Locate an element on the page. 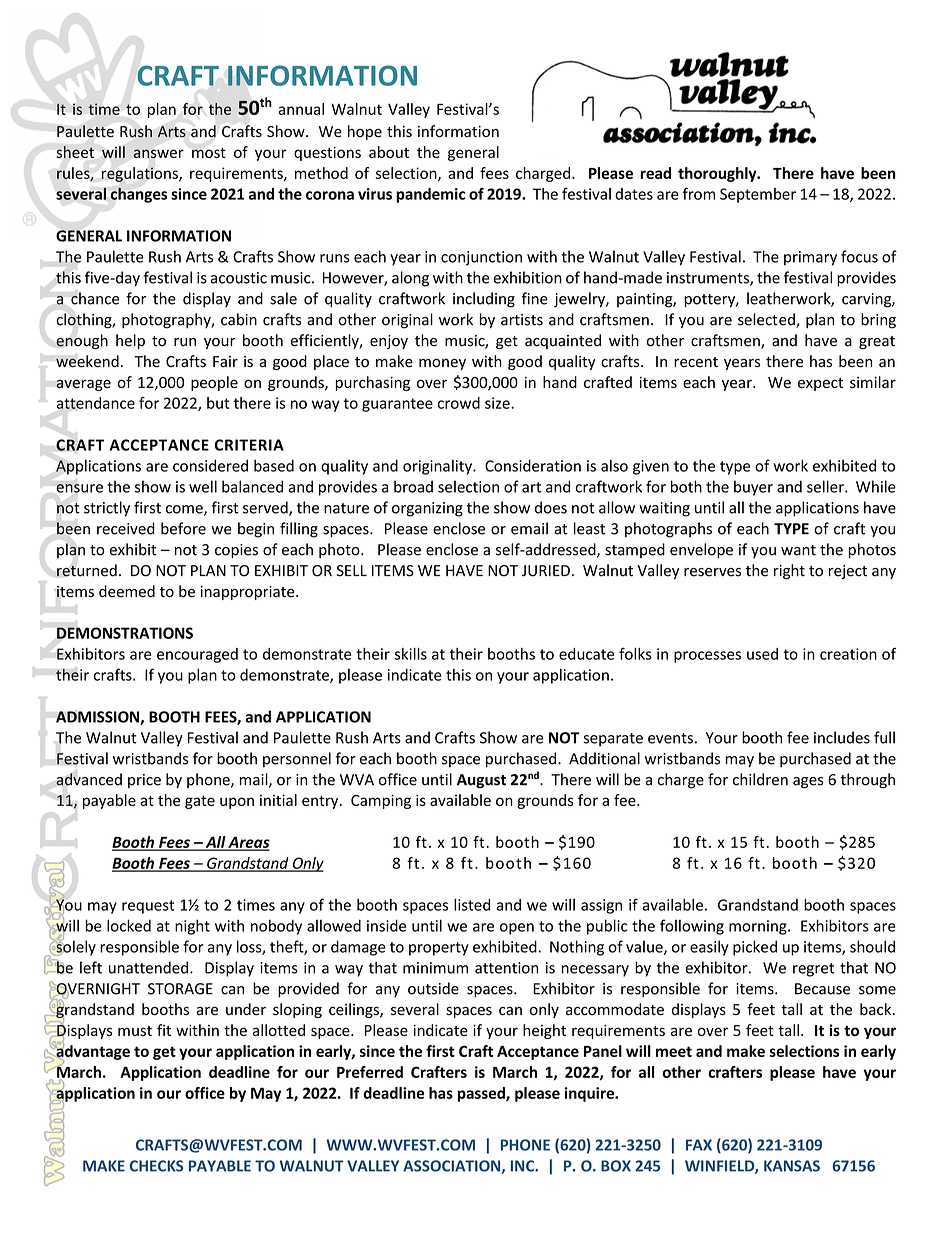  organizing is located at coordinates (427, 509).
